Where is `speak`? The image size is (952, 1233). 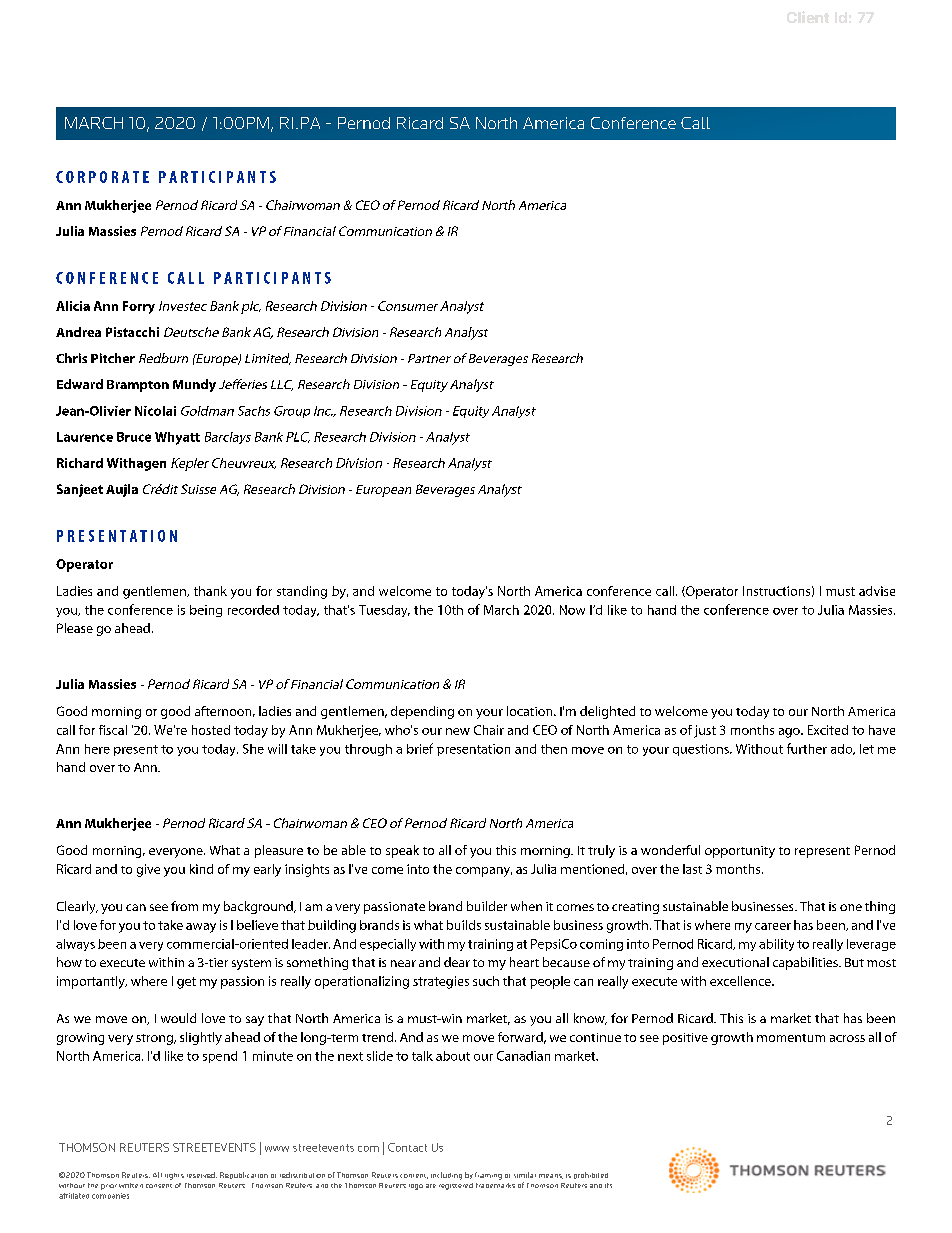
speak is located at coordinates (402, 851).
